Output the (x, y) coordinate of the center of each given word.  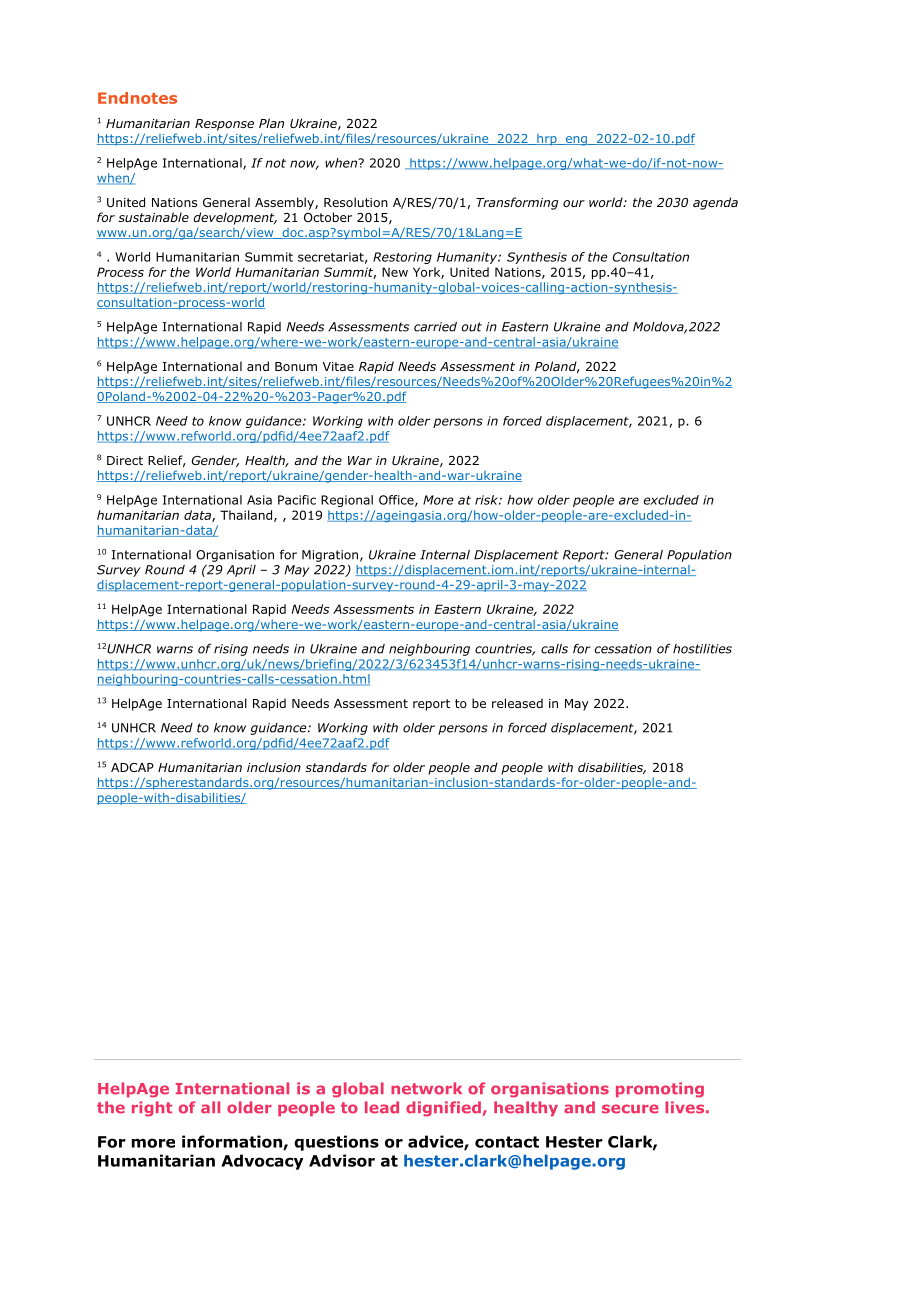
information (233, 1142)
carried (435, 327)
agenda (715, 203)
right (152, 1109)
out (472, 327)
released (517, 703)
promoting (660, 1090)
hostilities (702, 649)
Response (224, 125)
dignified (443, 1109)
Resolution (356, 202)
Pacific (297, 500)
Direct (125, 460)
